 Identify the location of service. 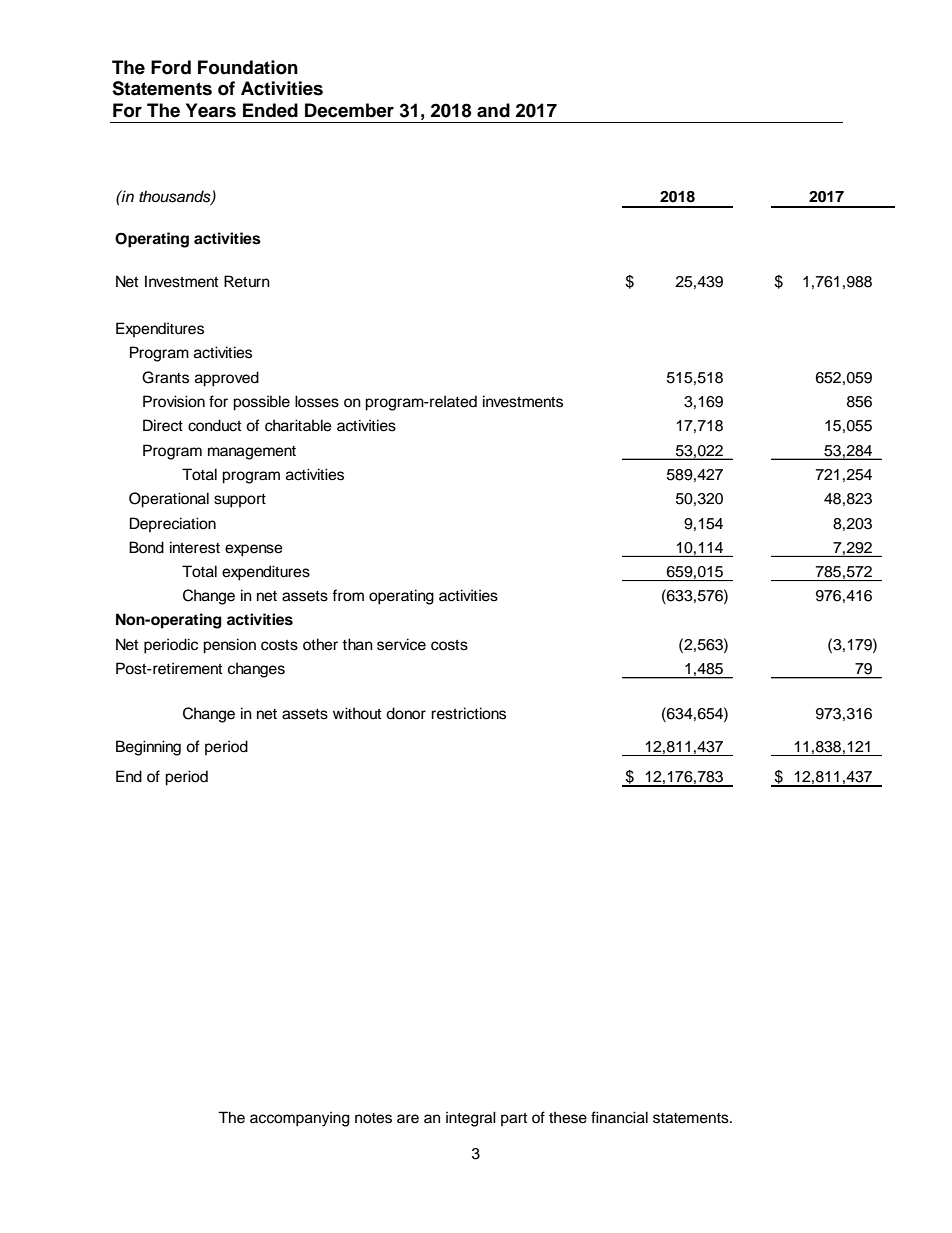
(401, 644).
